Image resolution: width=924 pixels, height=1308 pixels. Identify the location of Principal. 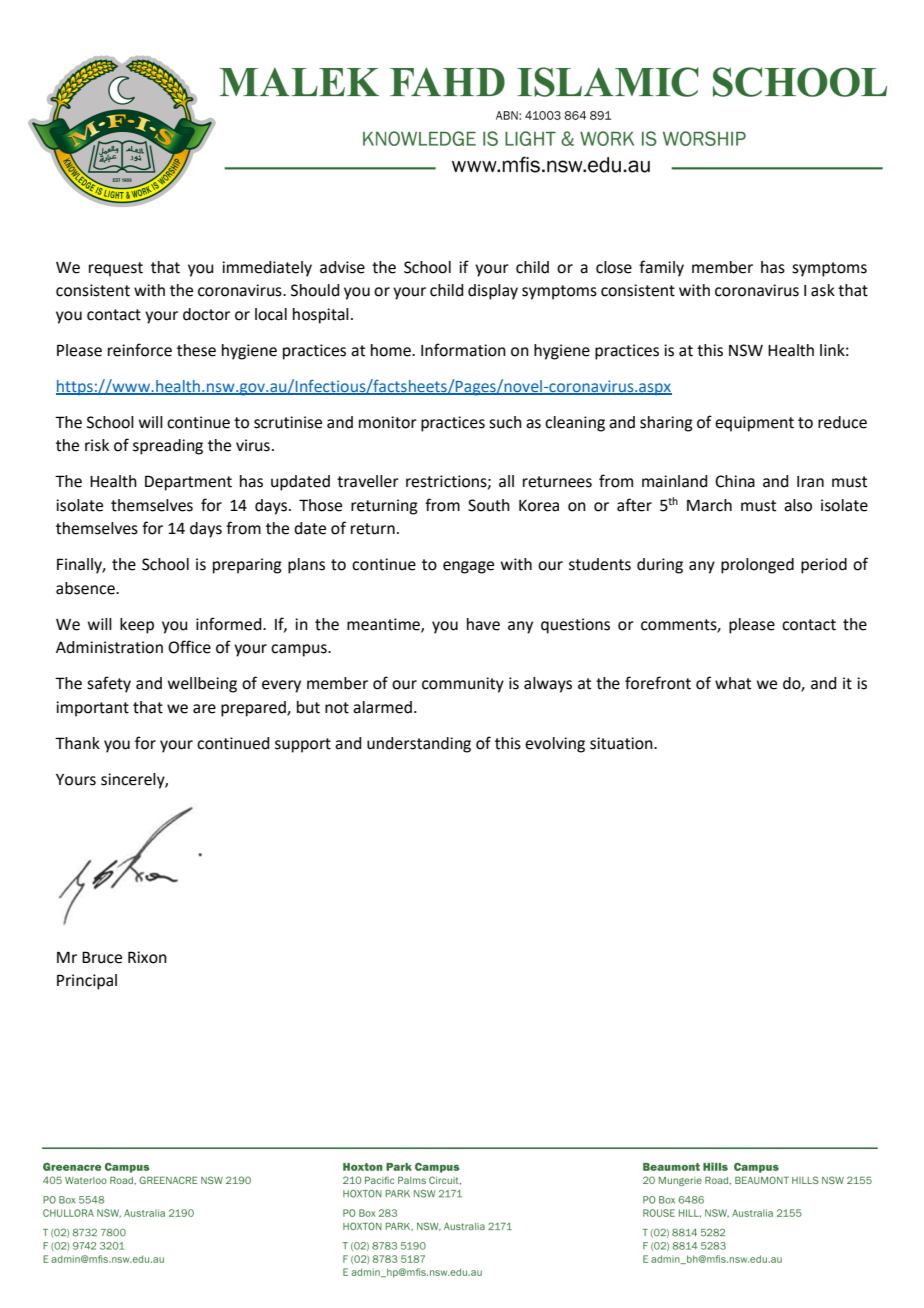
(87, 982).
